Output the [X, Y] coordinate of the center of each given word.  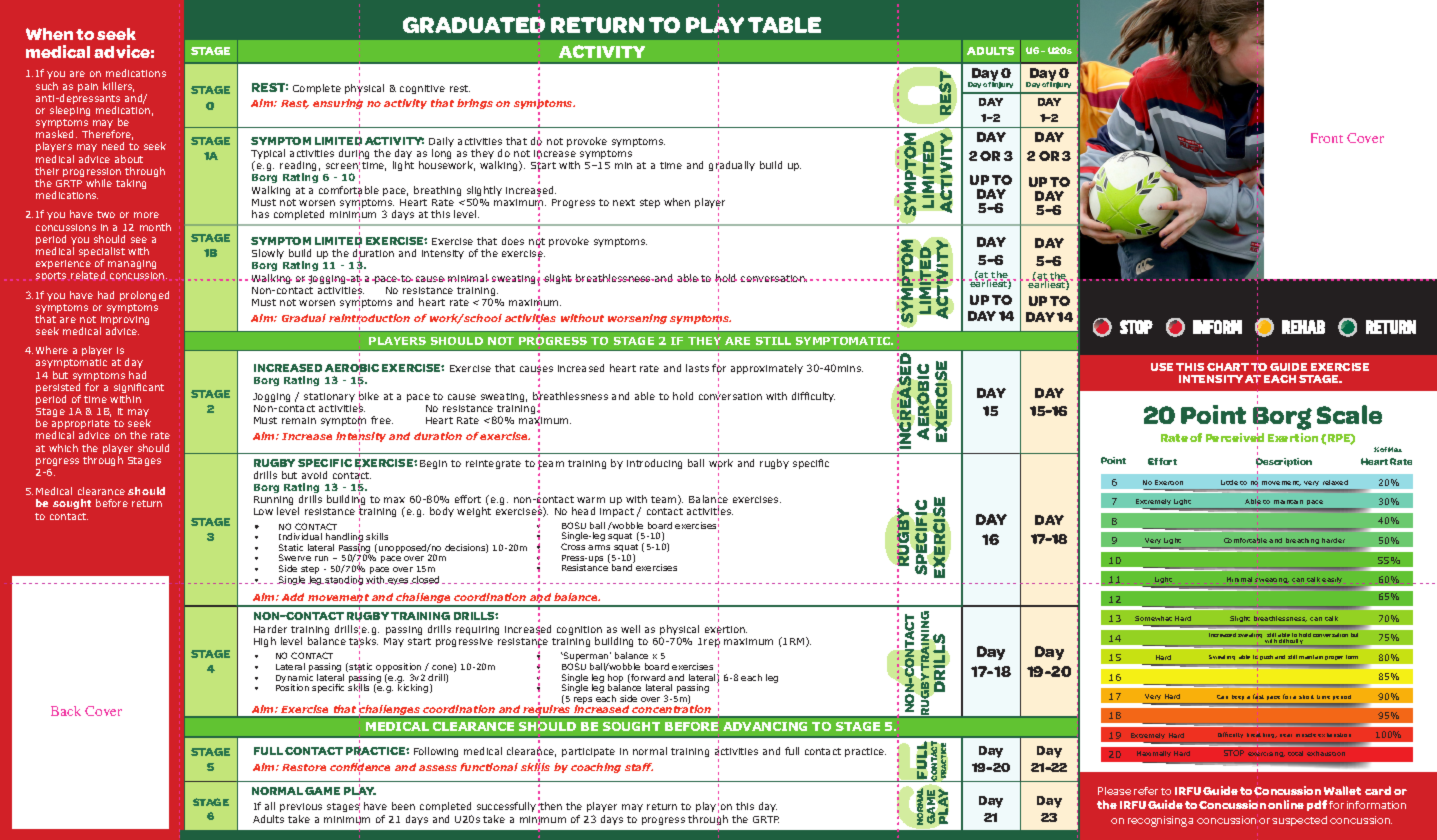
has [260, 214]
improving [124, 322]
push [1266, 657]
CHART [1228, 367]
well [630, 629]
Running [273, 502]
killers [118, 87]
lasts [697, 368]
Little [1229, 482]
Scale [1349, 414]
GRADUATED [474, 26]
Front [1327, 138]
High [265, 642]
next [624, 202]
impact [617, 512]
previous [301, 807]
